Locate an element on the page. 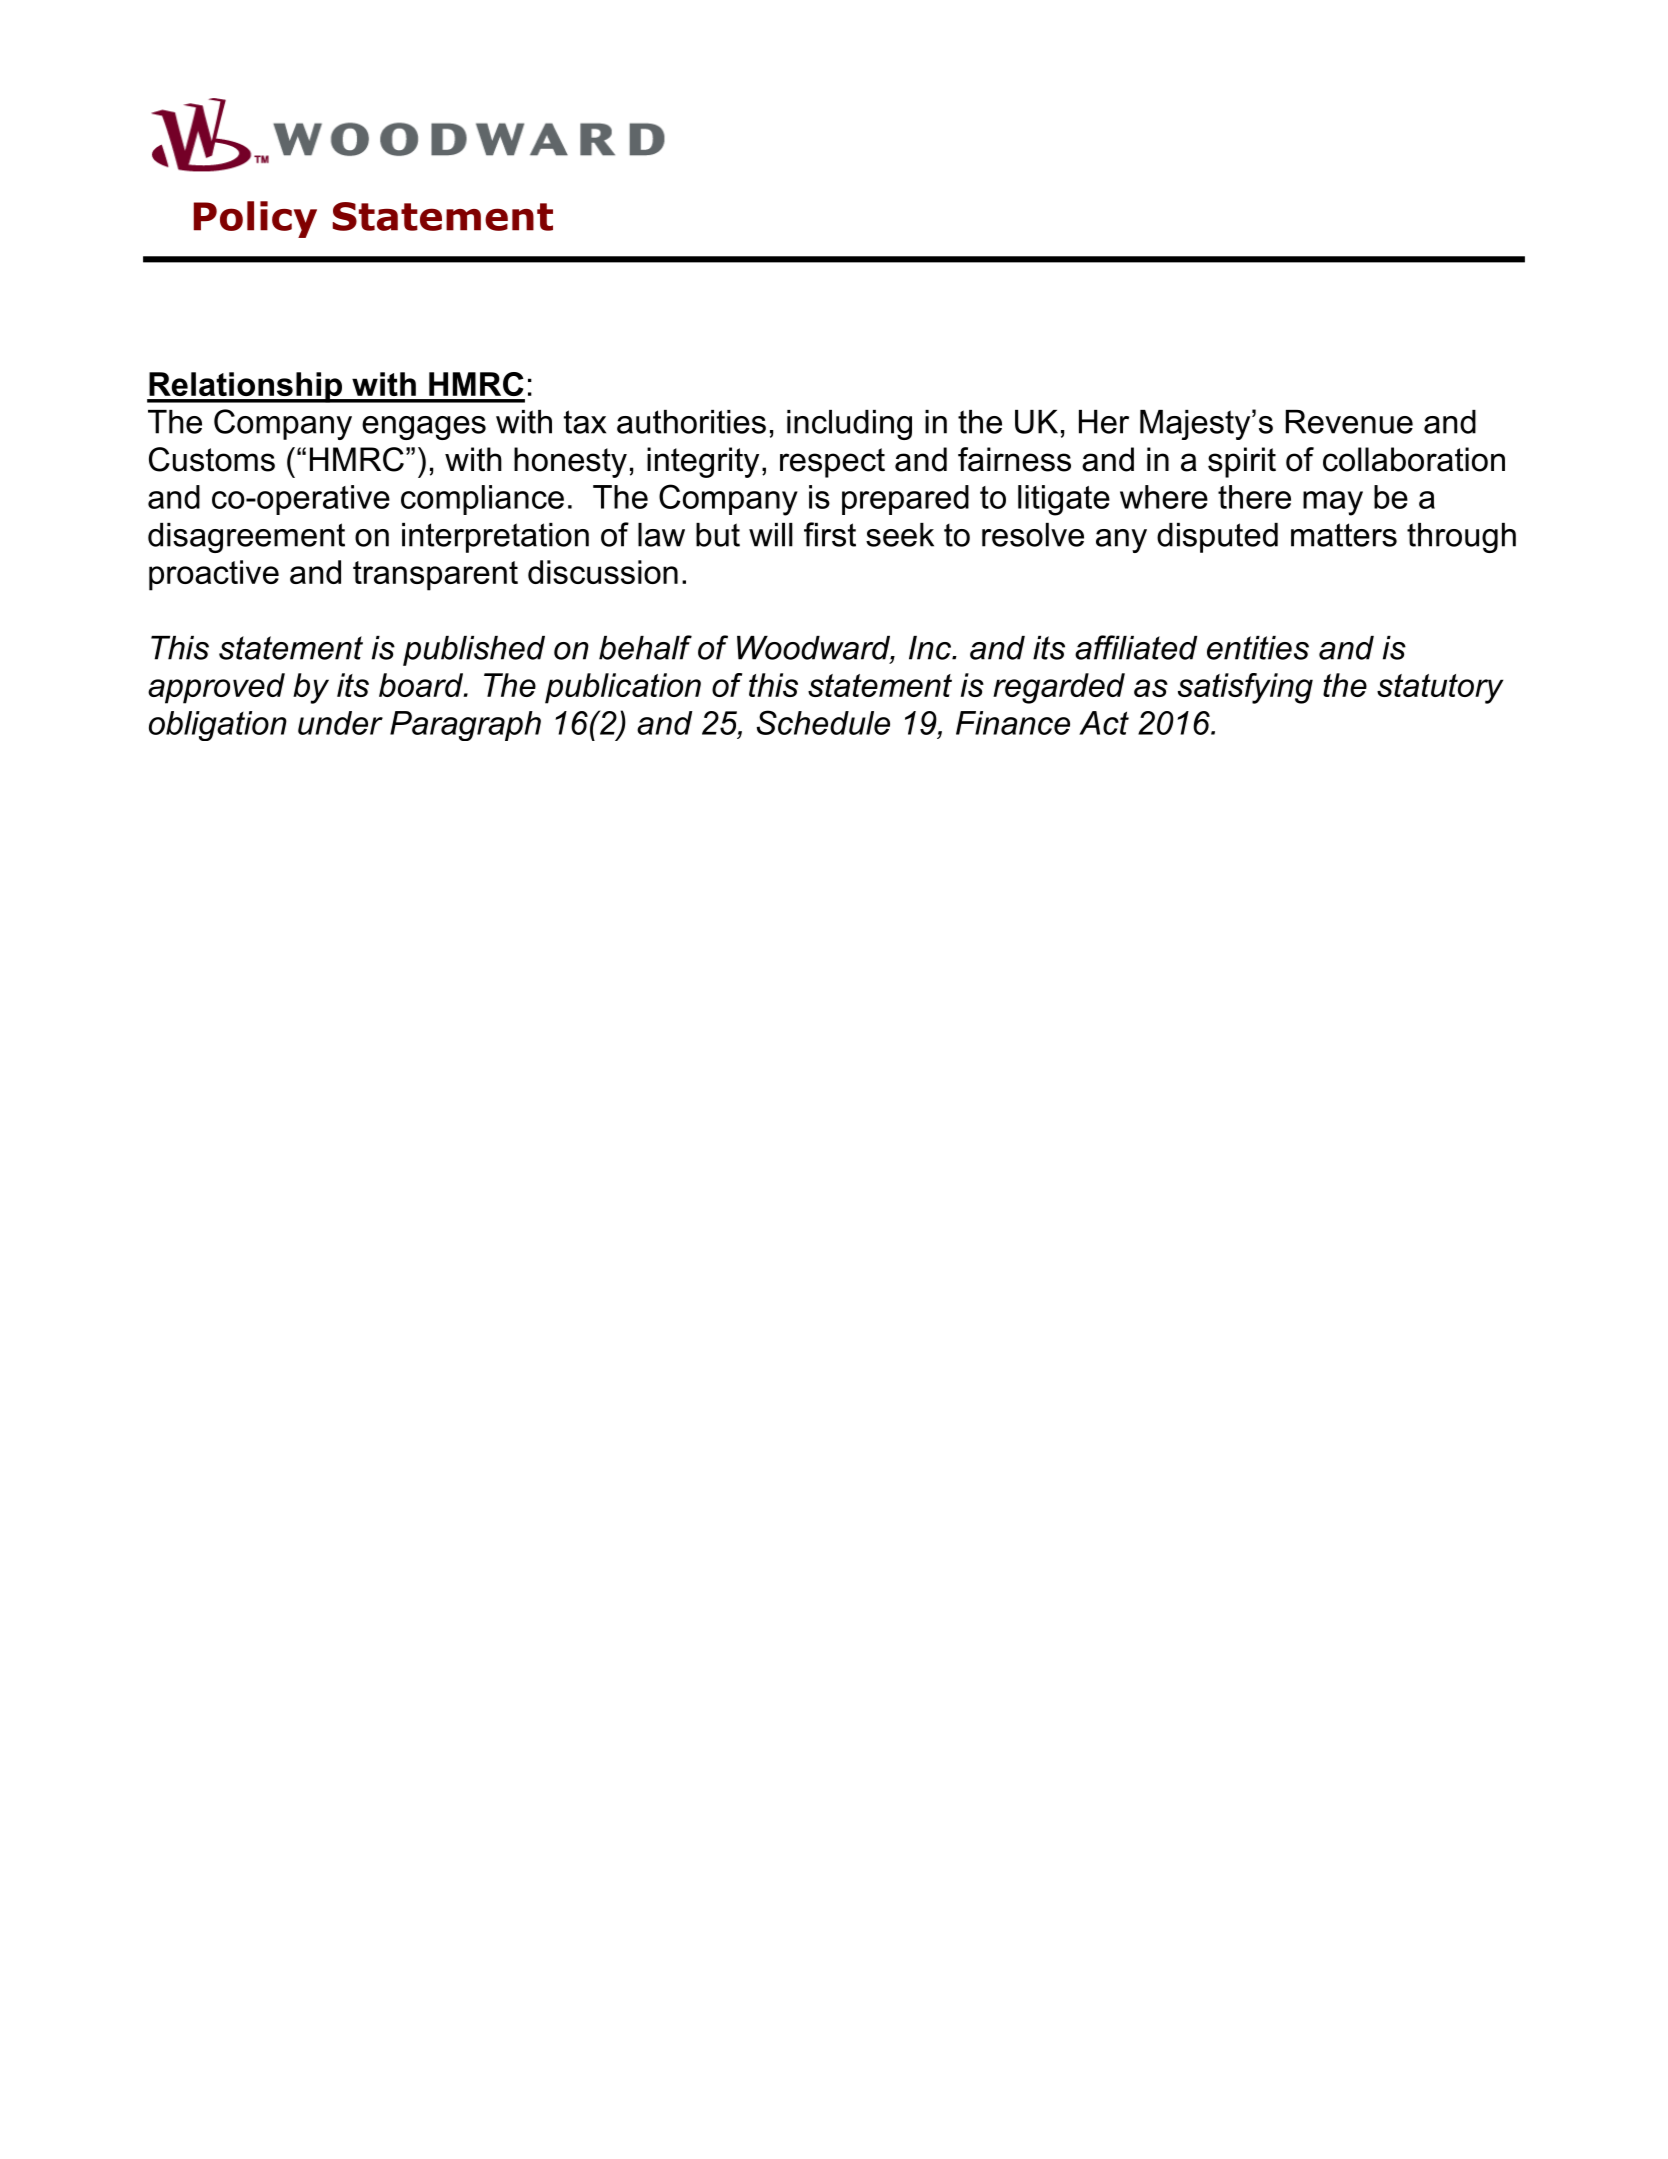 Image resolution: width=1668 pixels, height=2159 pixels. Customs is located at coordinates (212, 459).
